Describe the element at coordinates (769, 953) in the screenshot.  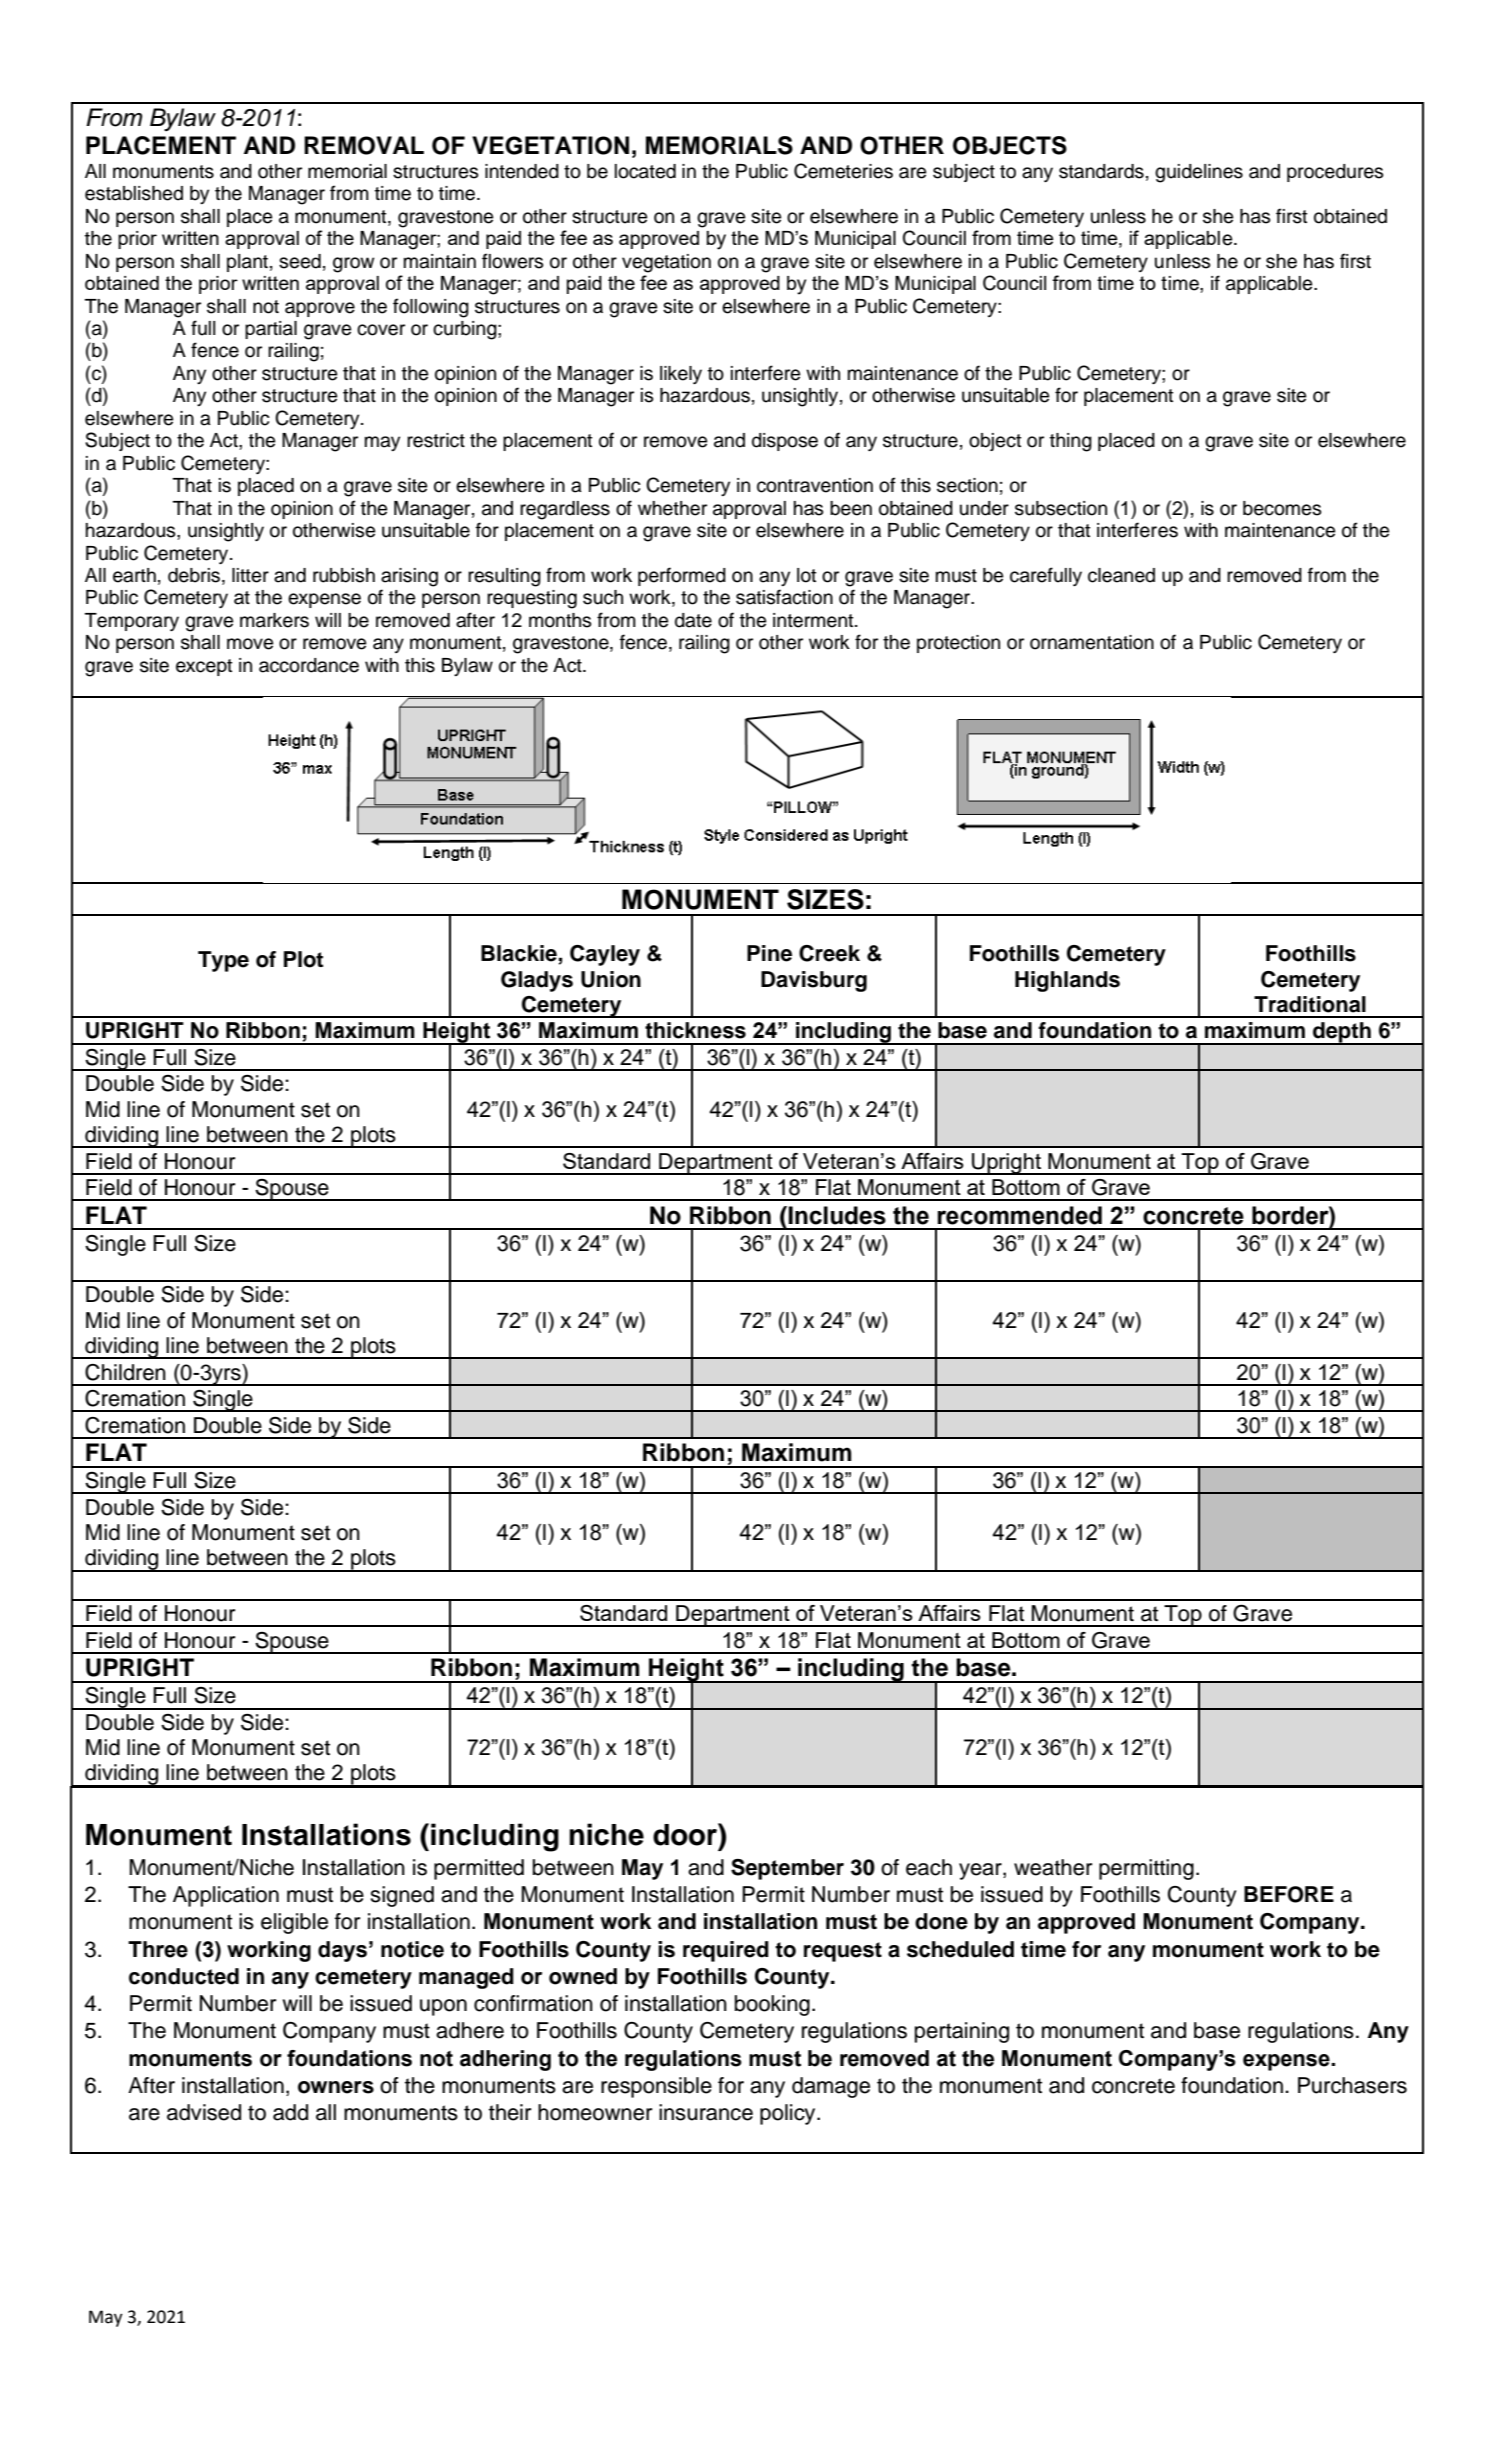
I see `Pine` at that location.
